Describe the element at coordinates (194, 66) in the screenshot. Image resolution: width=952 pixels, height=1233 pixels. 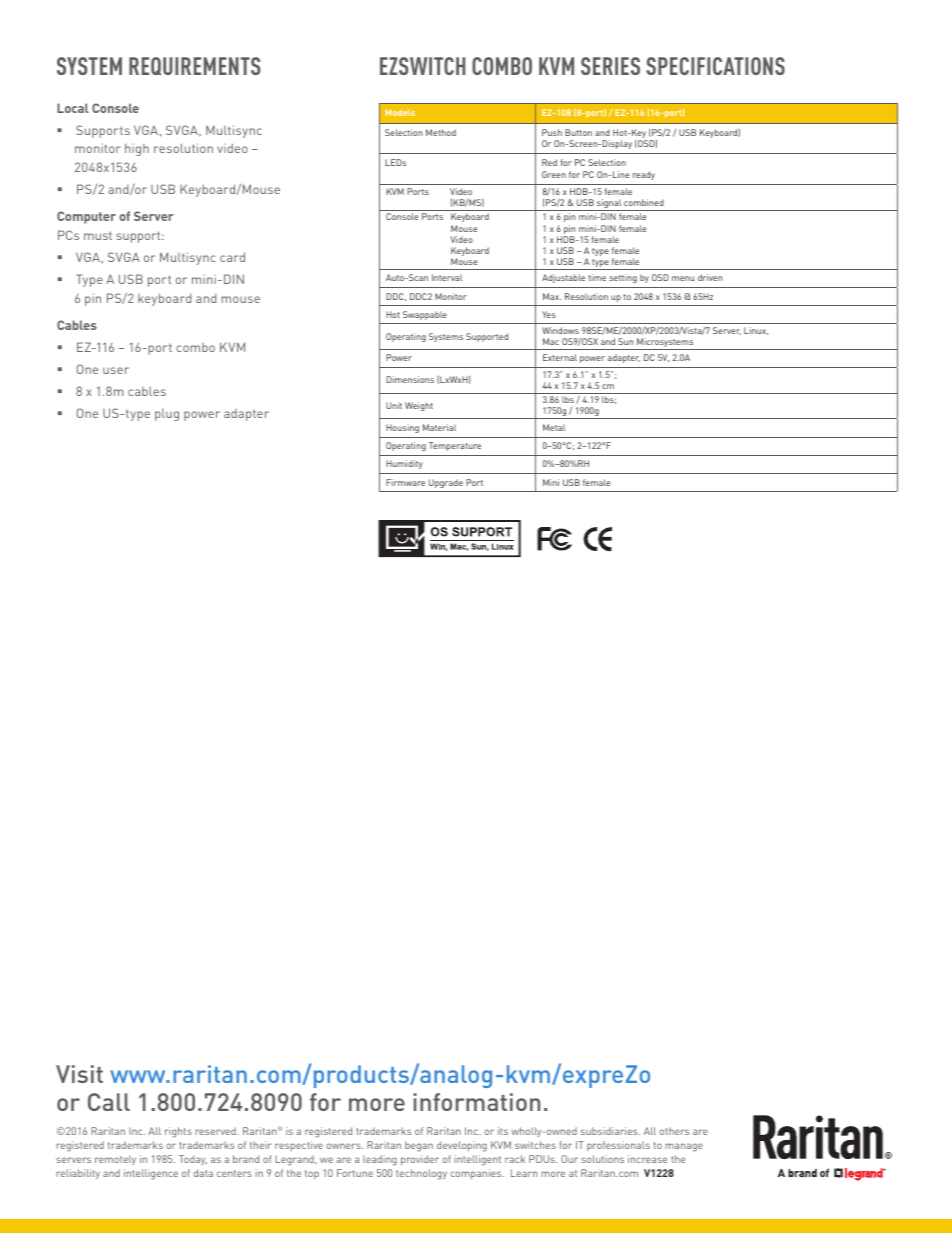
I see `REQUIREMENTS` at that location.
